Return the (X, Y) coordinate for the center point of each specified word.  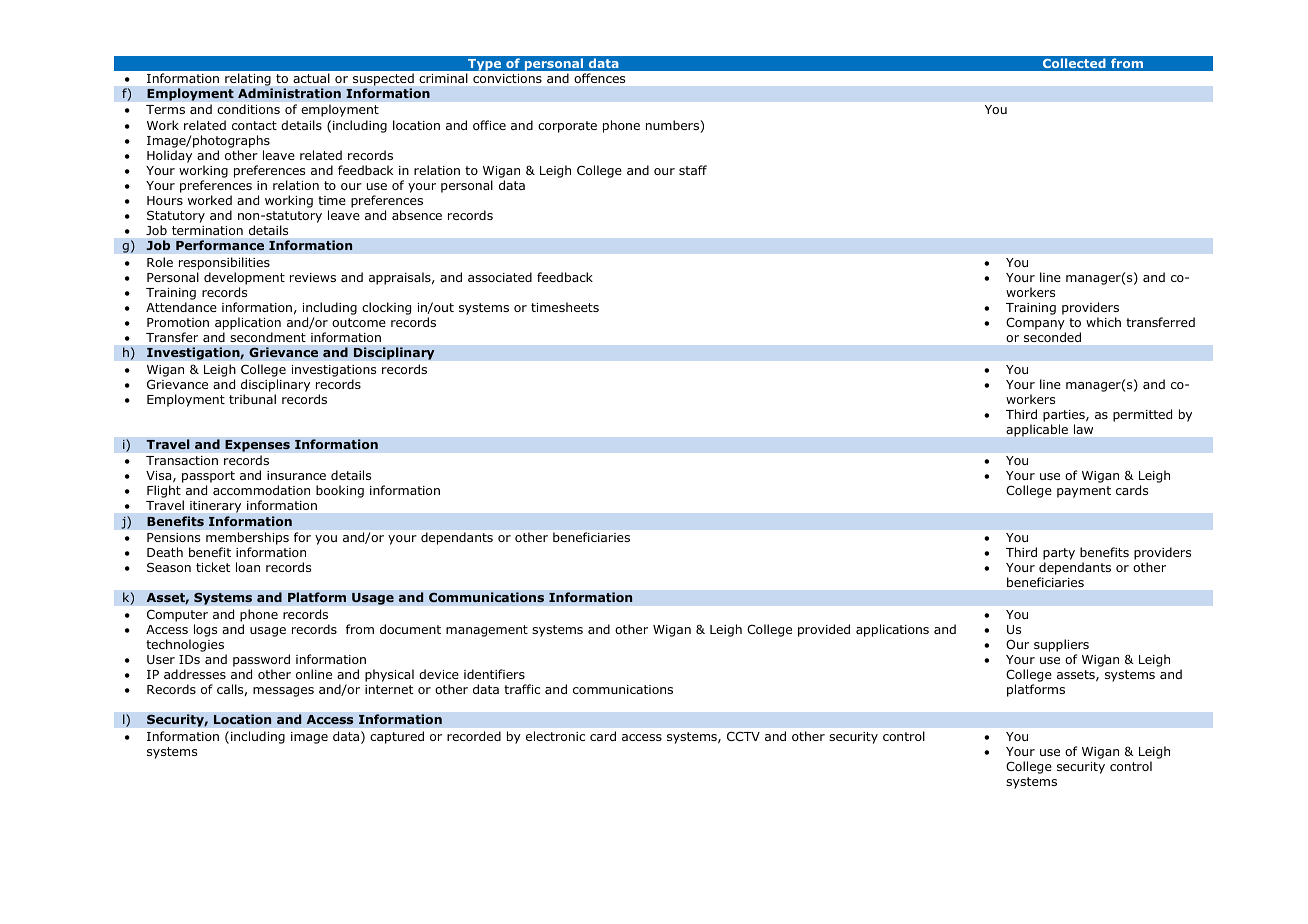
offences (600, 78)
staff (693, 170)
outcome (359, 322)
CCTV (743, 736)
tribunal (252, 399)
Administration (289, 93)
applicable (1037, 430)
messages (283, 692)
